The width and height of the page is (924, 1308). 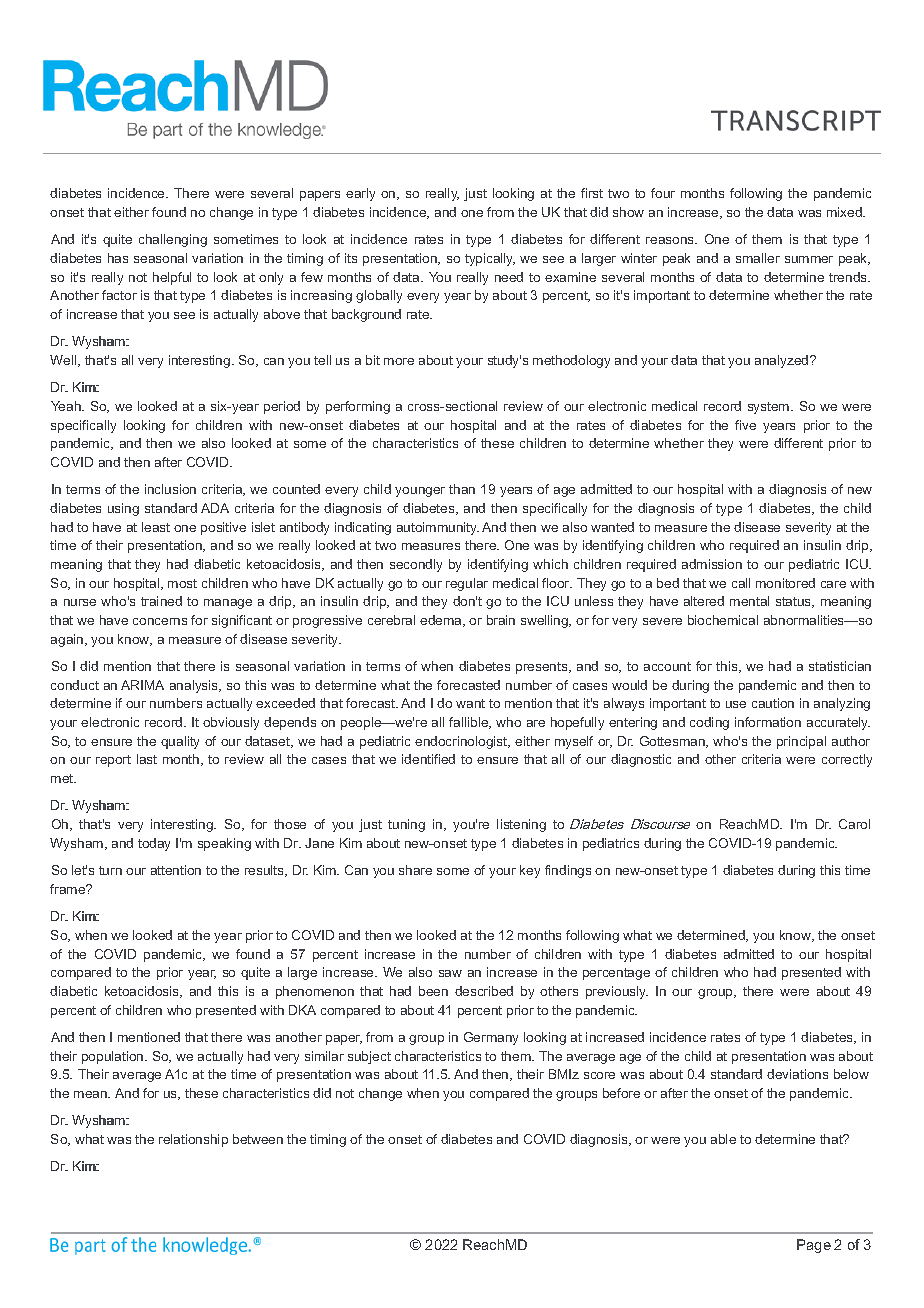 What do you see at coordinates (258, 1139) in the page?
I see `between` at bounding box center [258, 1139].
